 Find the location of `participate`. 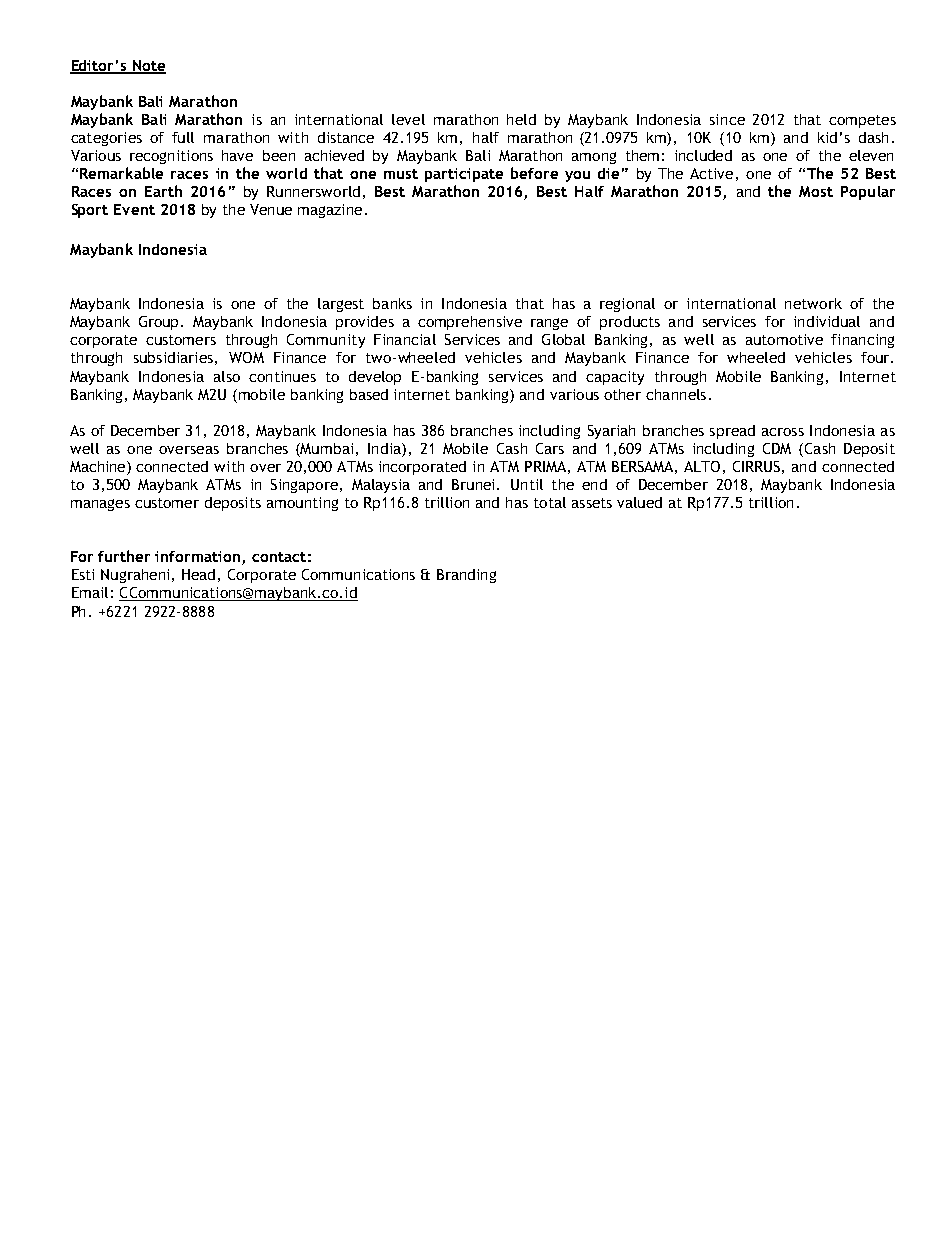

participate is located at coordinates (464, 175).
